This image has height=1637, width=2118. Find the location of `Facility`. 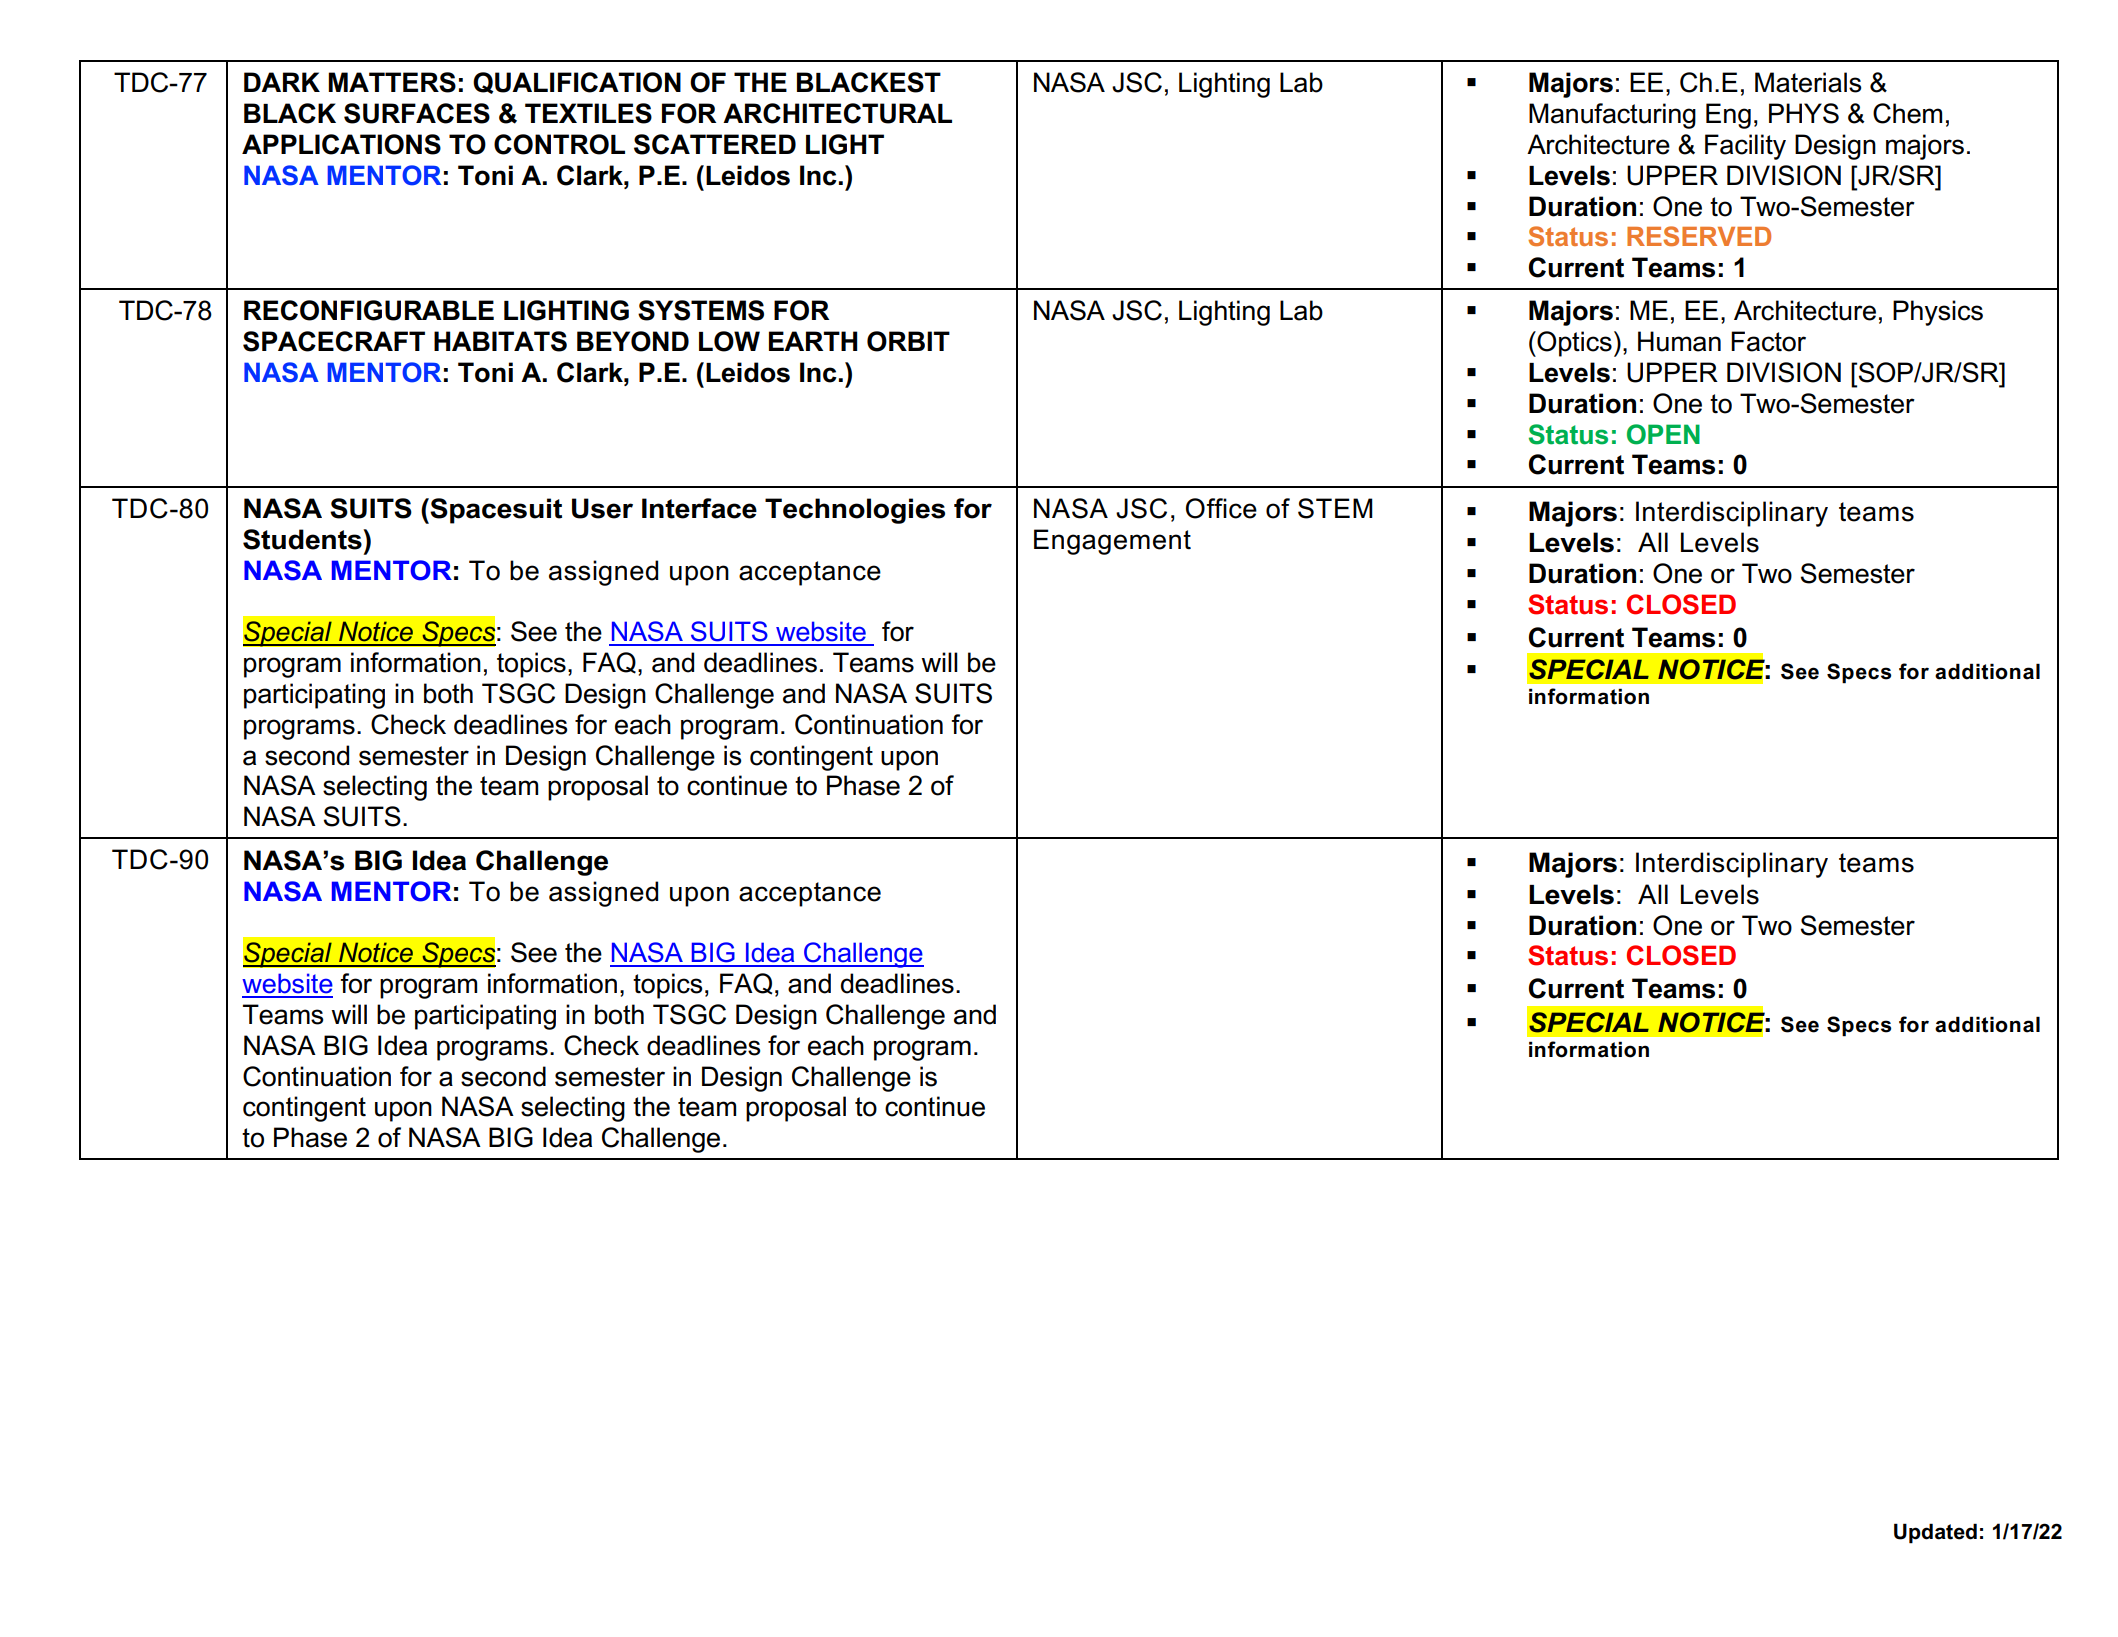

Facility is located at coordinates (1745, 147).
